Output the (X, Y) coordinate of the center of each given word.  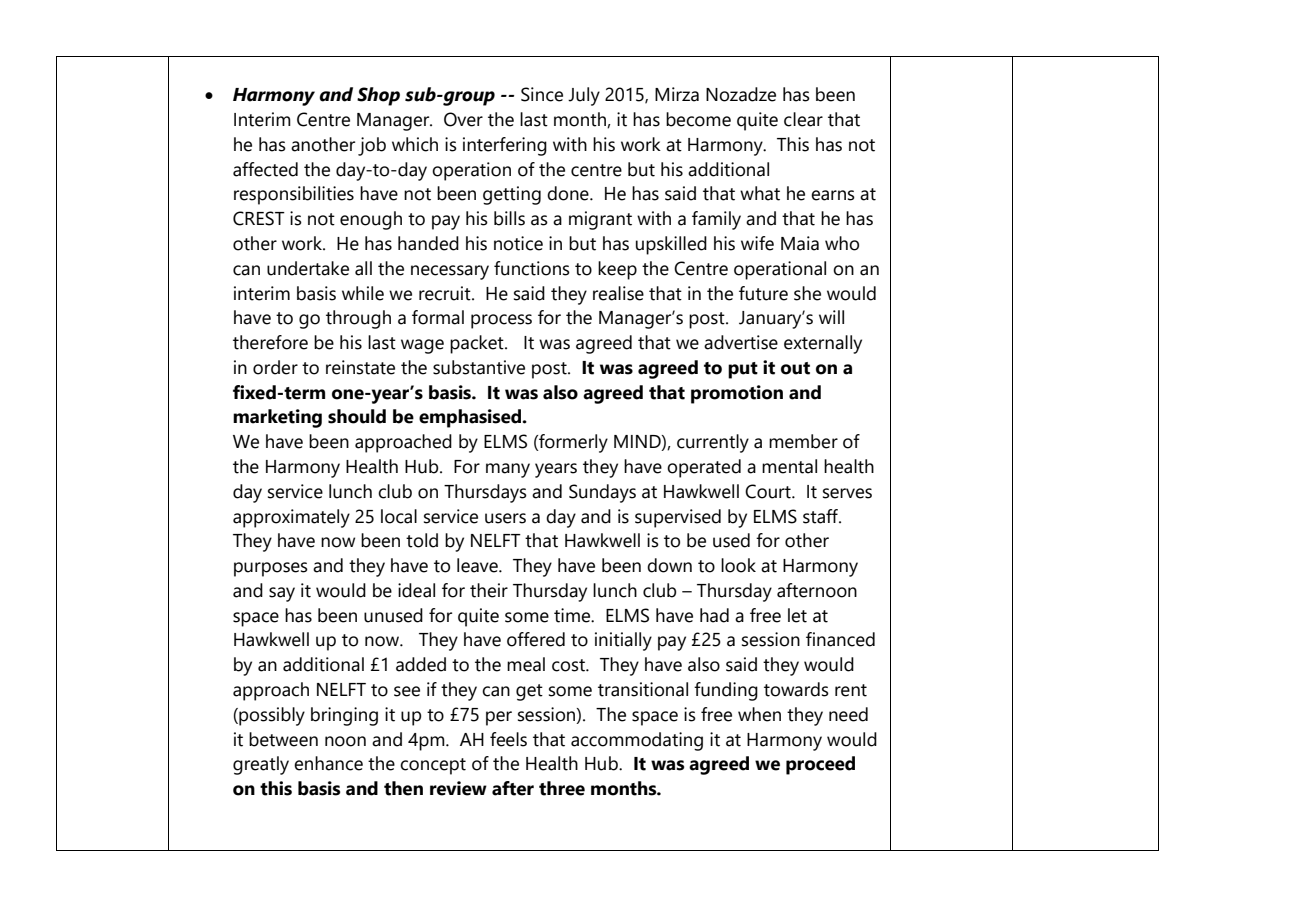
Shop (378, 96)
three (562, 788)
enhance (328, 763)
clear (803, 119)
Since (542, 94)
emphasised (471, 418)
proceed (820, 765)
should (357, 416)
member (803, 441)
